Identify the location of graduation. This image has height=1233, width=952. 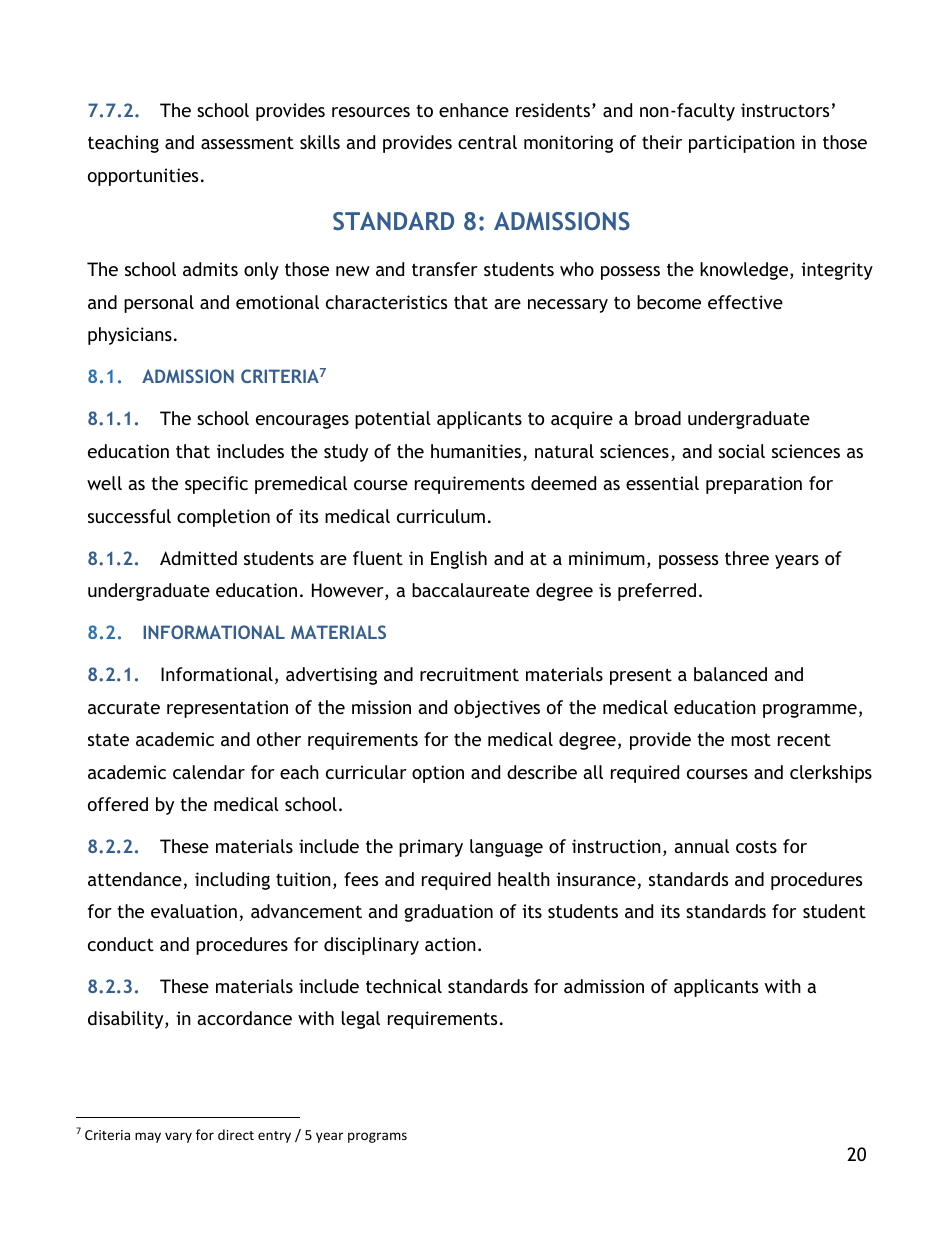
(448, 913).
